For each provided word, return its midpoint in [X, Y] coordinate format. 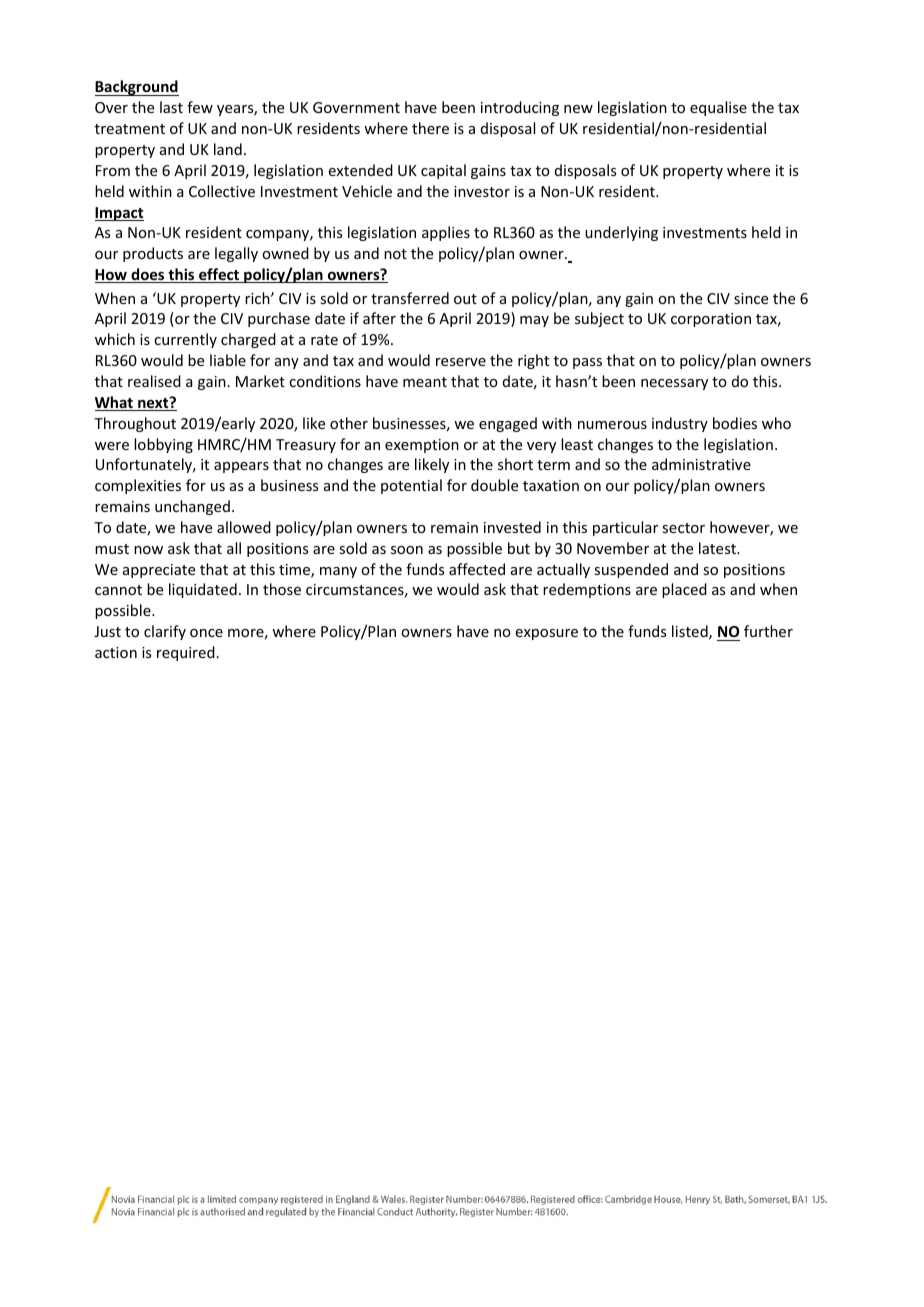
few [200, 107]
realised [154, 381]
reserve [461, 362]
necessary [674, 384]
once [206, 633]
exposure [546, 634]
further [768, 631]
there [430, 128]
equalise [718, 108]
